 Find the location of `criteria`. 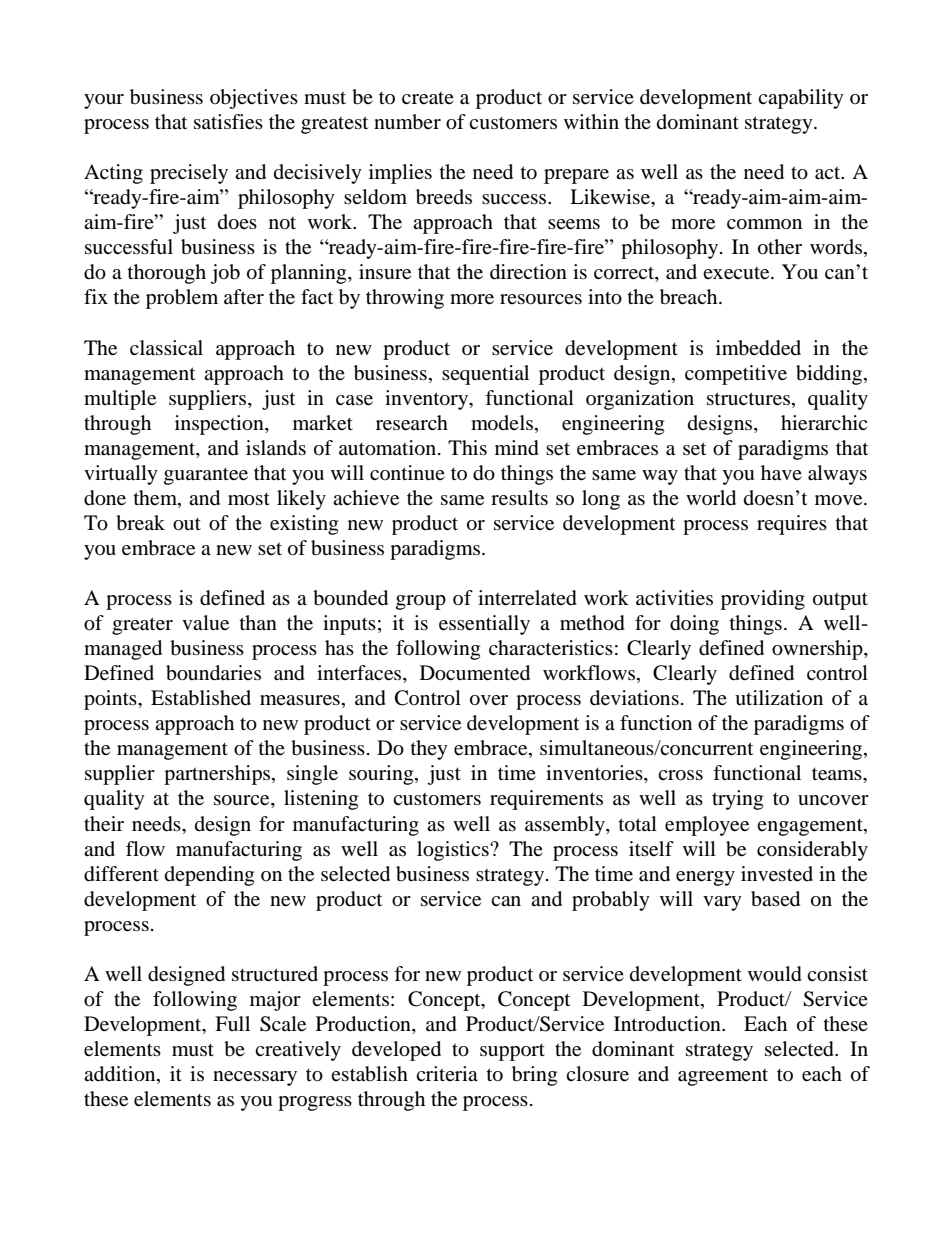

criteria is located at coordinates (447, 1073).
